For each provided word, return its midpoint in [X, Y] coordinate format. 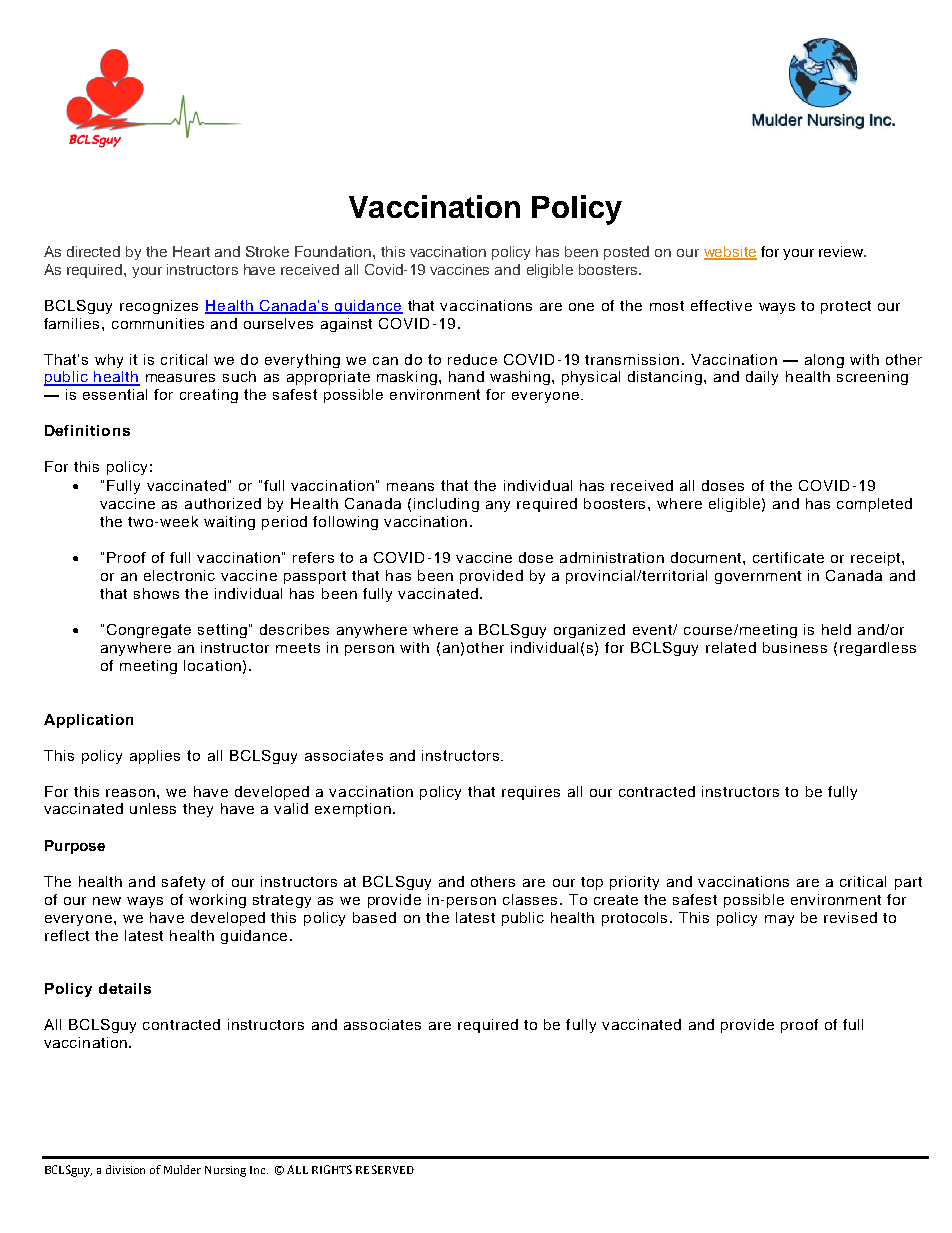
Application [88, 721]
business [795, 647]
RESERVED [385, 1169]
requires [531, 793]
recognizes [159, 307]
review [842, 251]
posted [626, 253]
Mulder [182, 1169]
